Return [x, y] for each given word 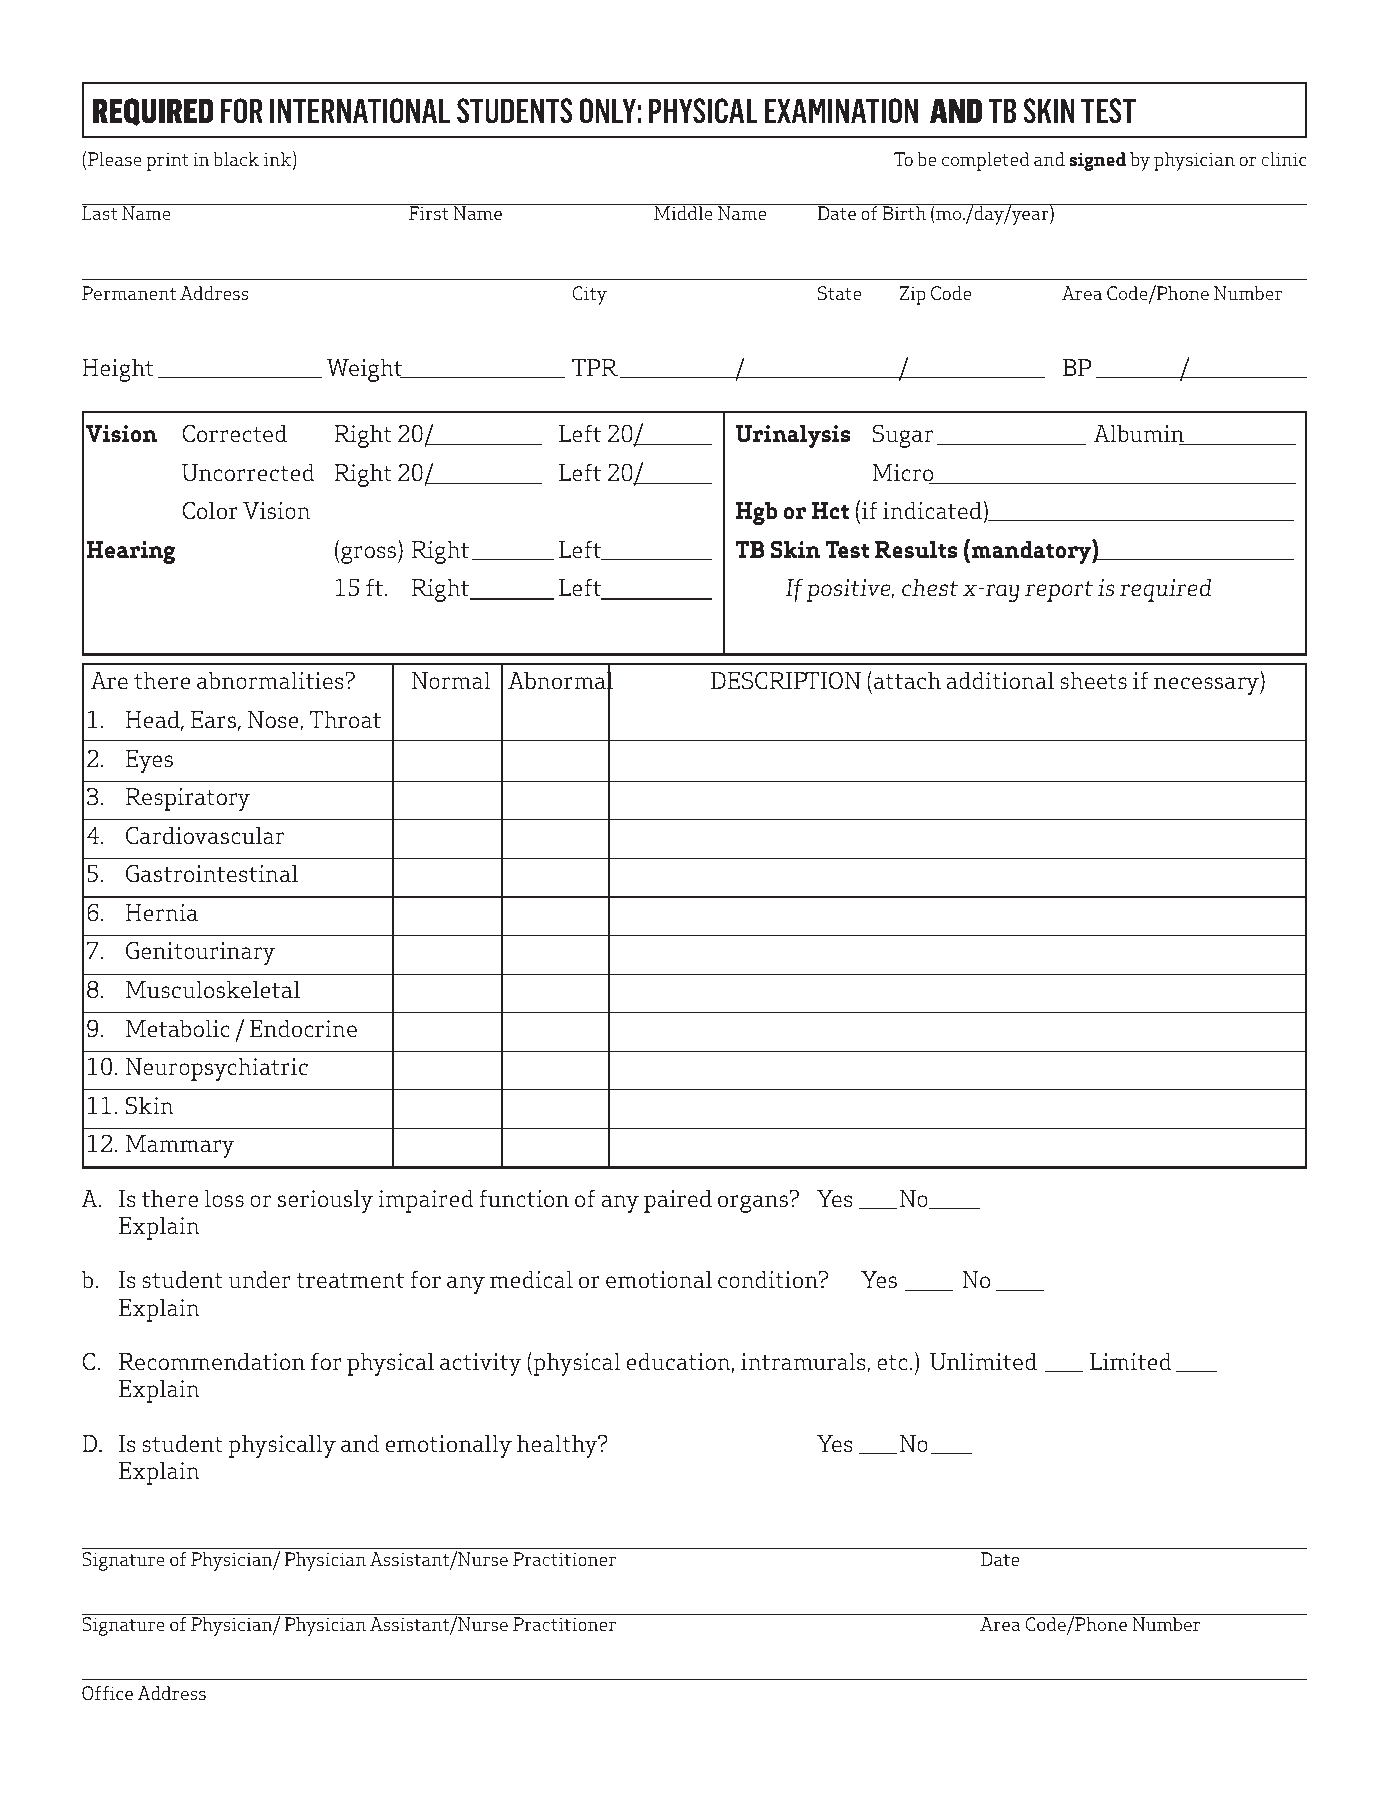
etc [892, 1362]
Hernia [161, 912]
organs [753, 1204]
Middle [683, 212]
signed [1097, 161]
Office [107, 1693]
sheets [1093, 680]
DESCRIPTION [786, 680]
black [236, 159]
